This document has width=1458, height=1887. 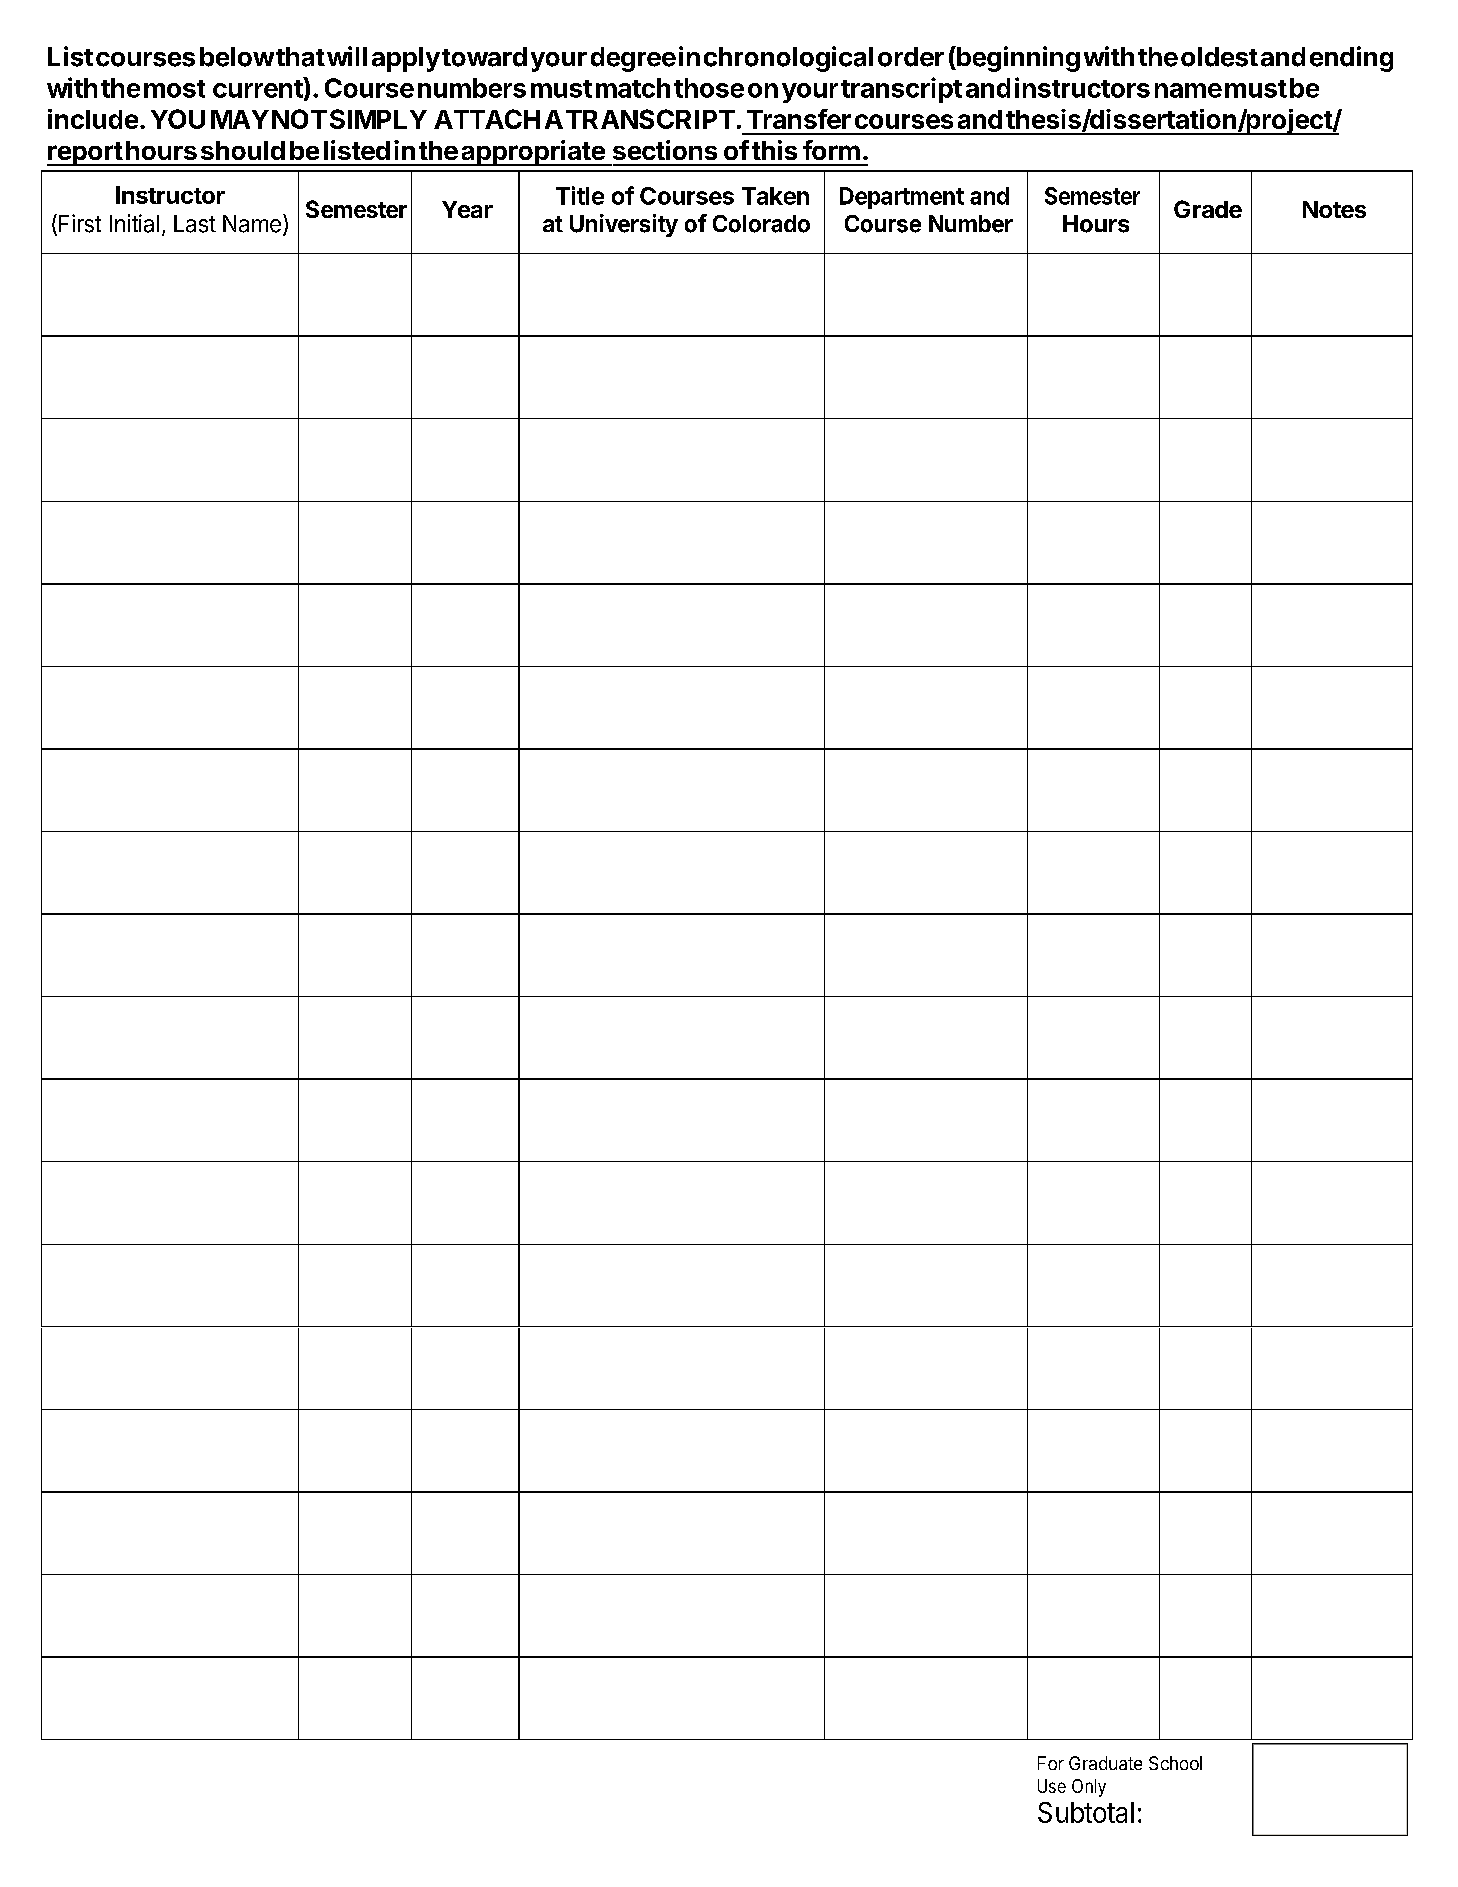 What do you see at coordinates (1052, 1786) in the document?
I see `Use` at bounding box center [1052, 1786].
